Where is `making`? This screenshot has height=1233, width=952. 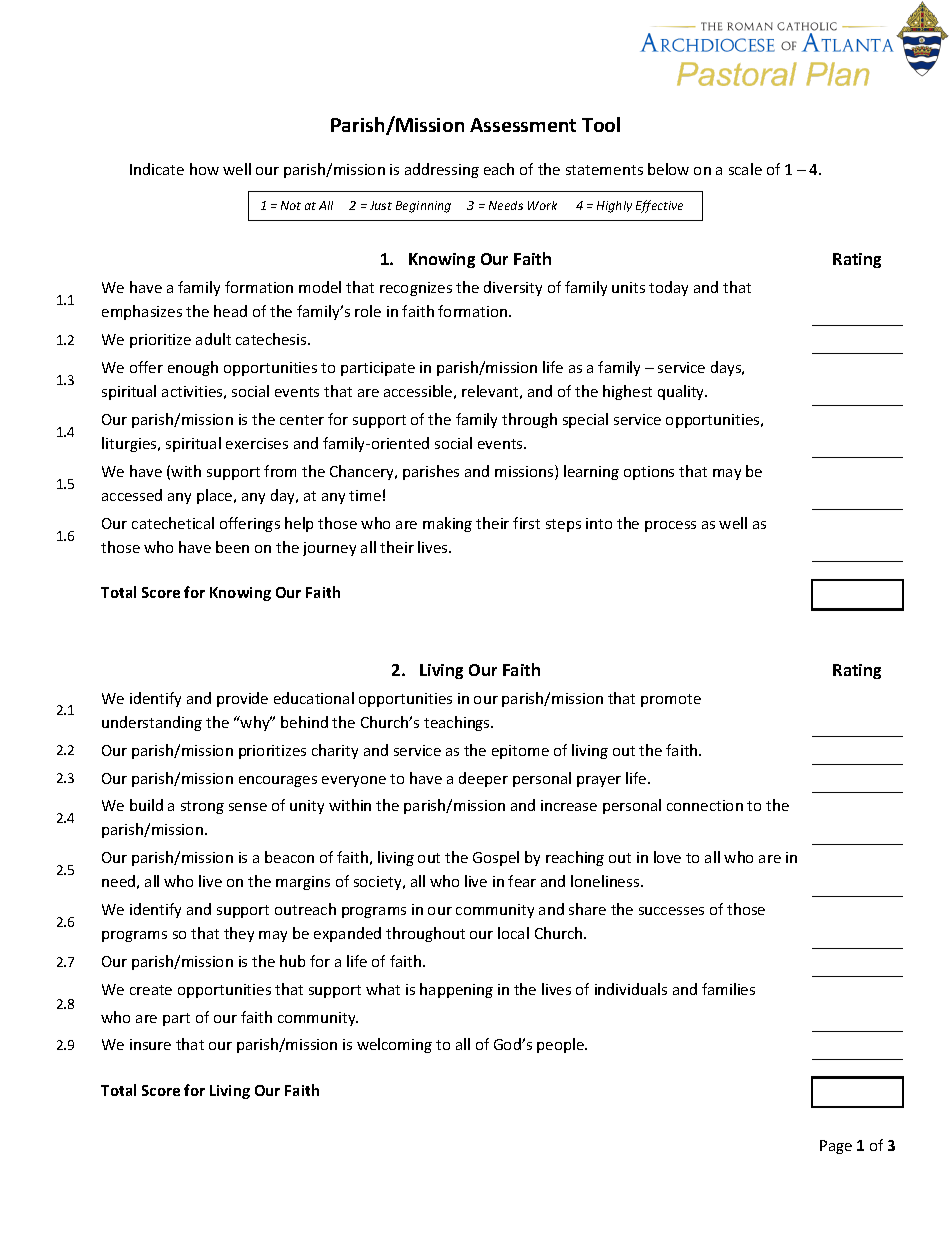
making is located at coordinates (447, 524).
